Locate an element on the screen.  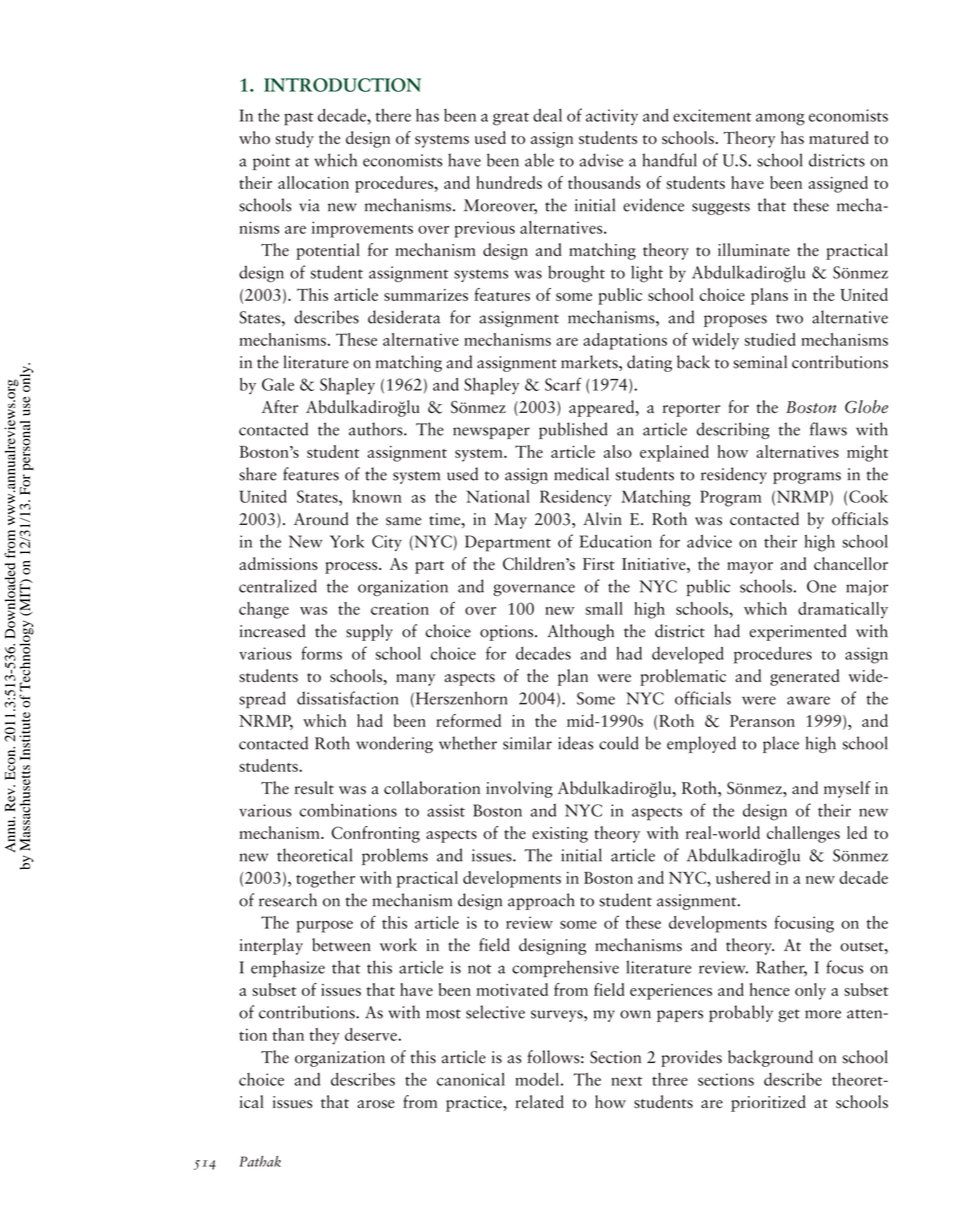
seminal is located at coordinates (760, 362).
